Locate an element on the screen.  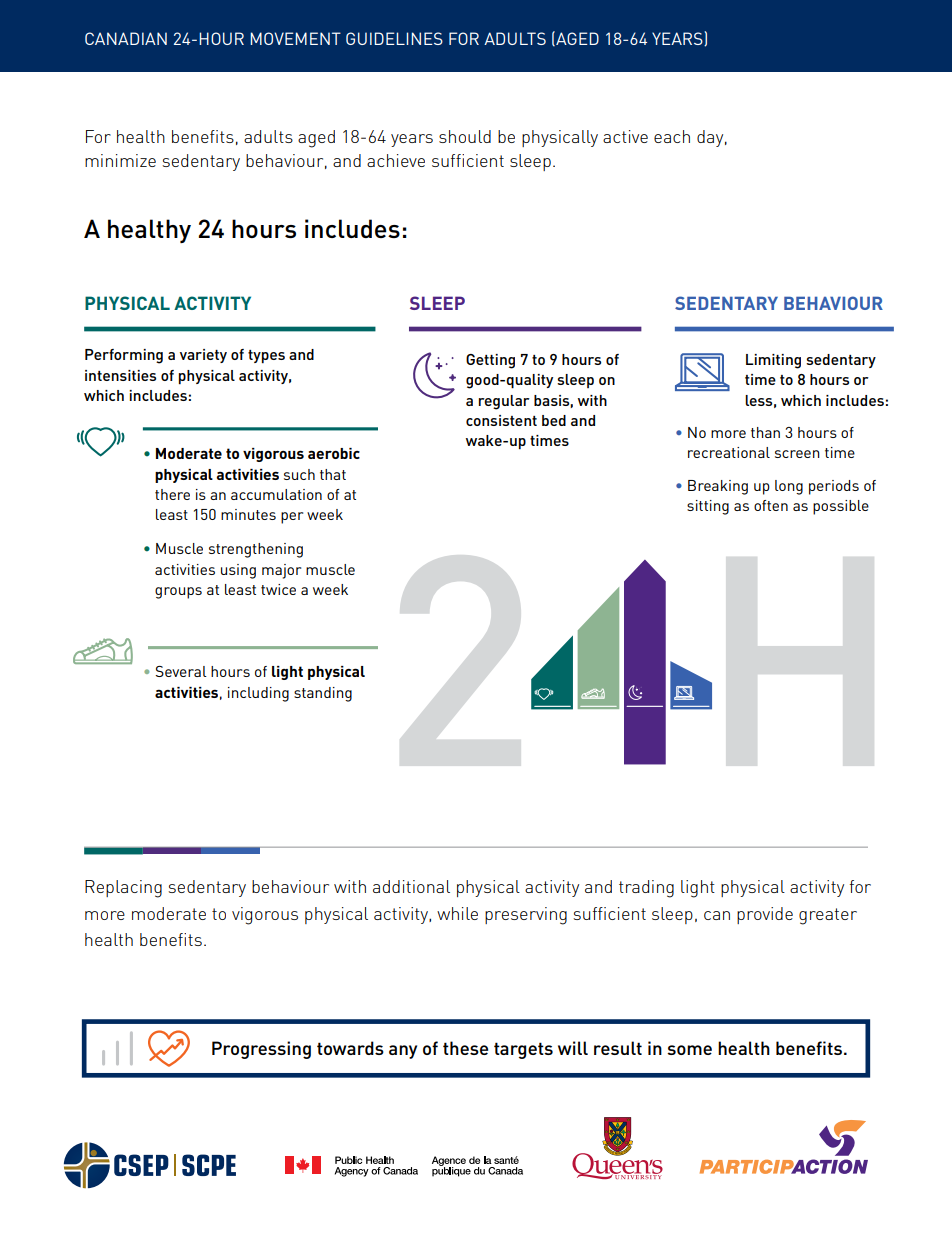
GUIDELINES is located at coordinates (394, 38).
